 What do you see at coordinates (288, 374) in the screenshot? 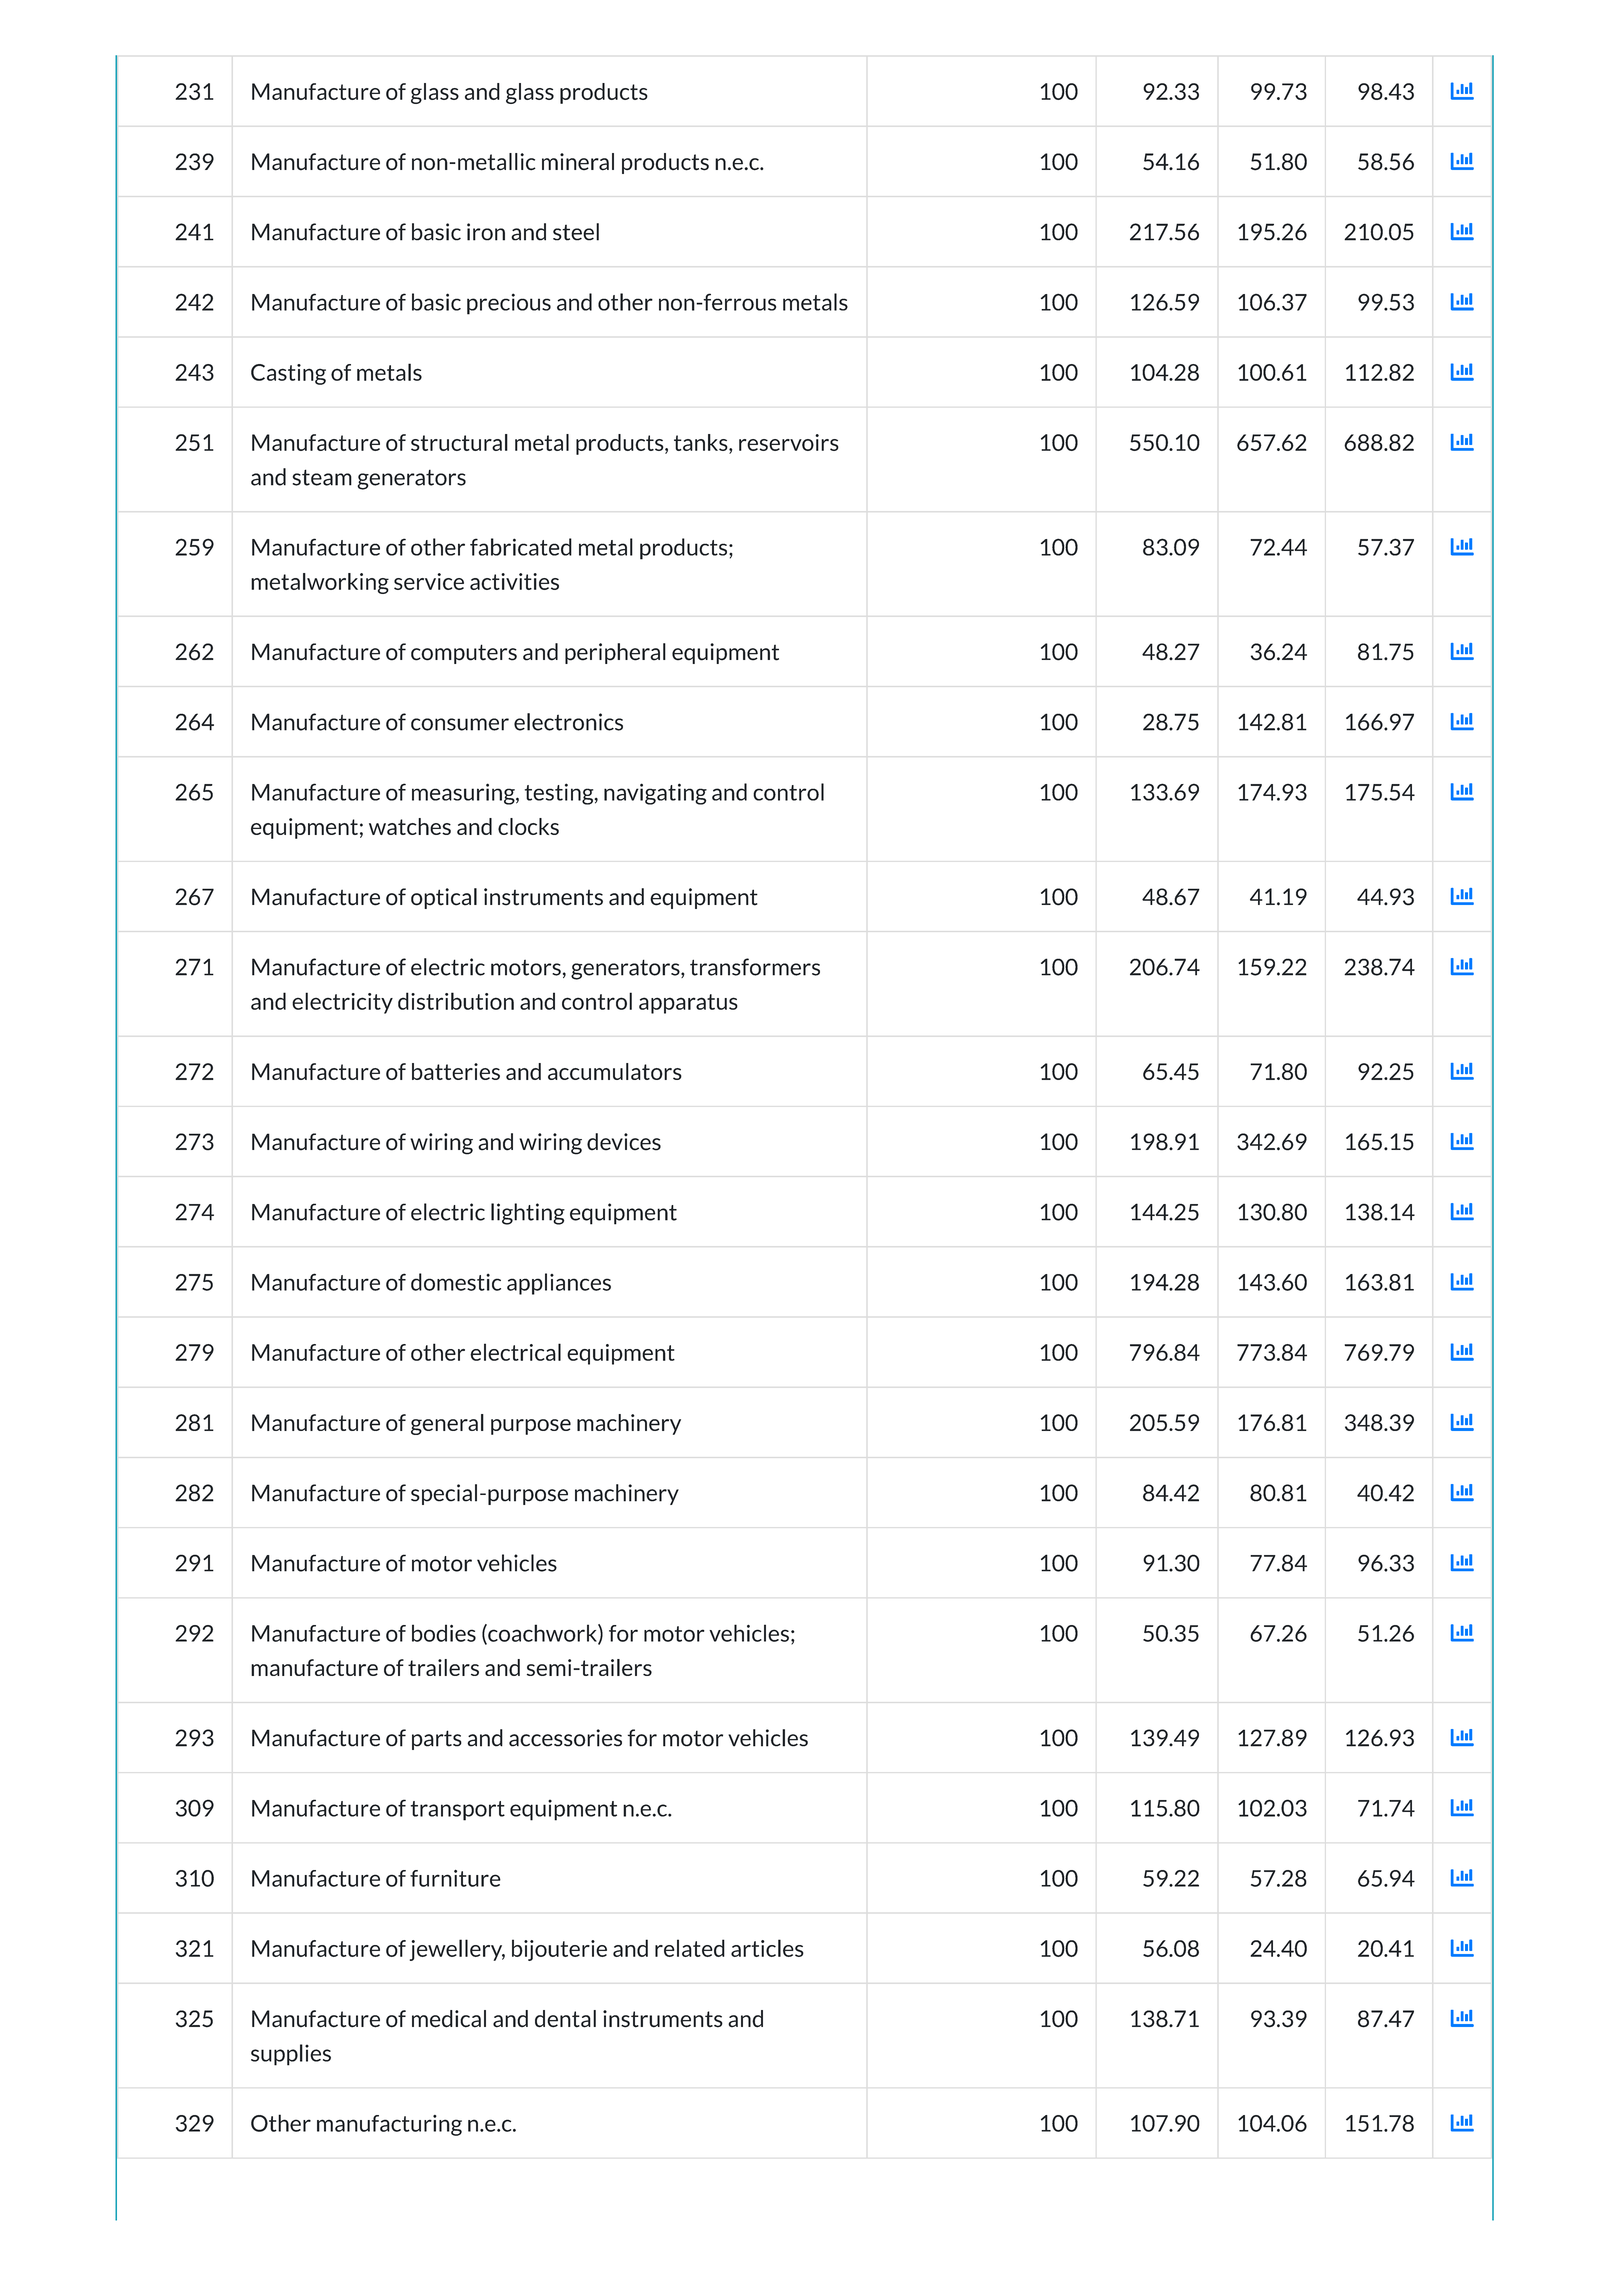
I see `Casting` at bounding box center [288, 374].
